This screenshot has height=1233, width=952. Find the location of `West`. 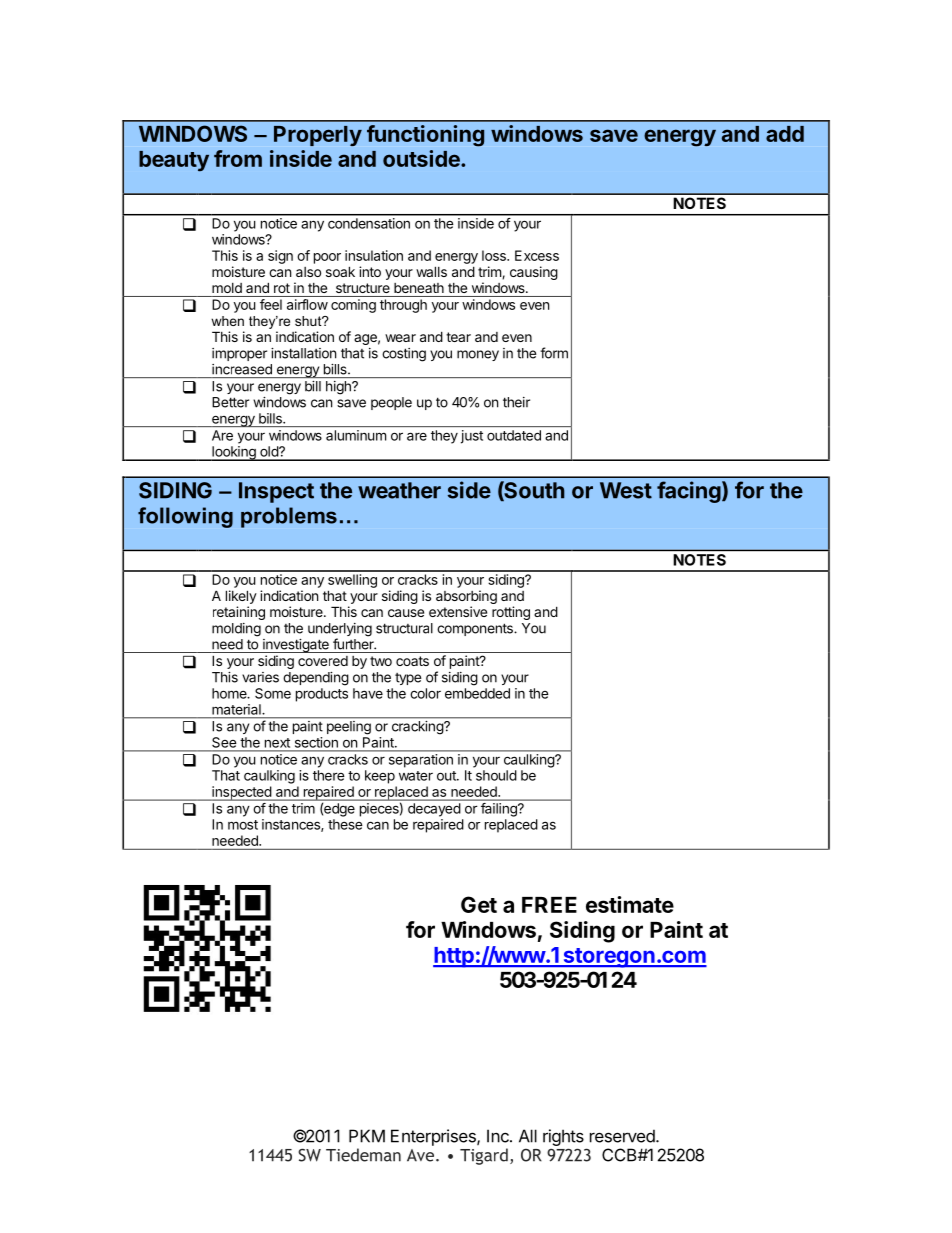

West is located at coordinates (626, 490).
